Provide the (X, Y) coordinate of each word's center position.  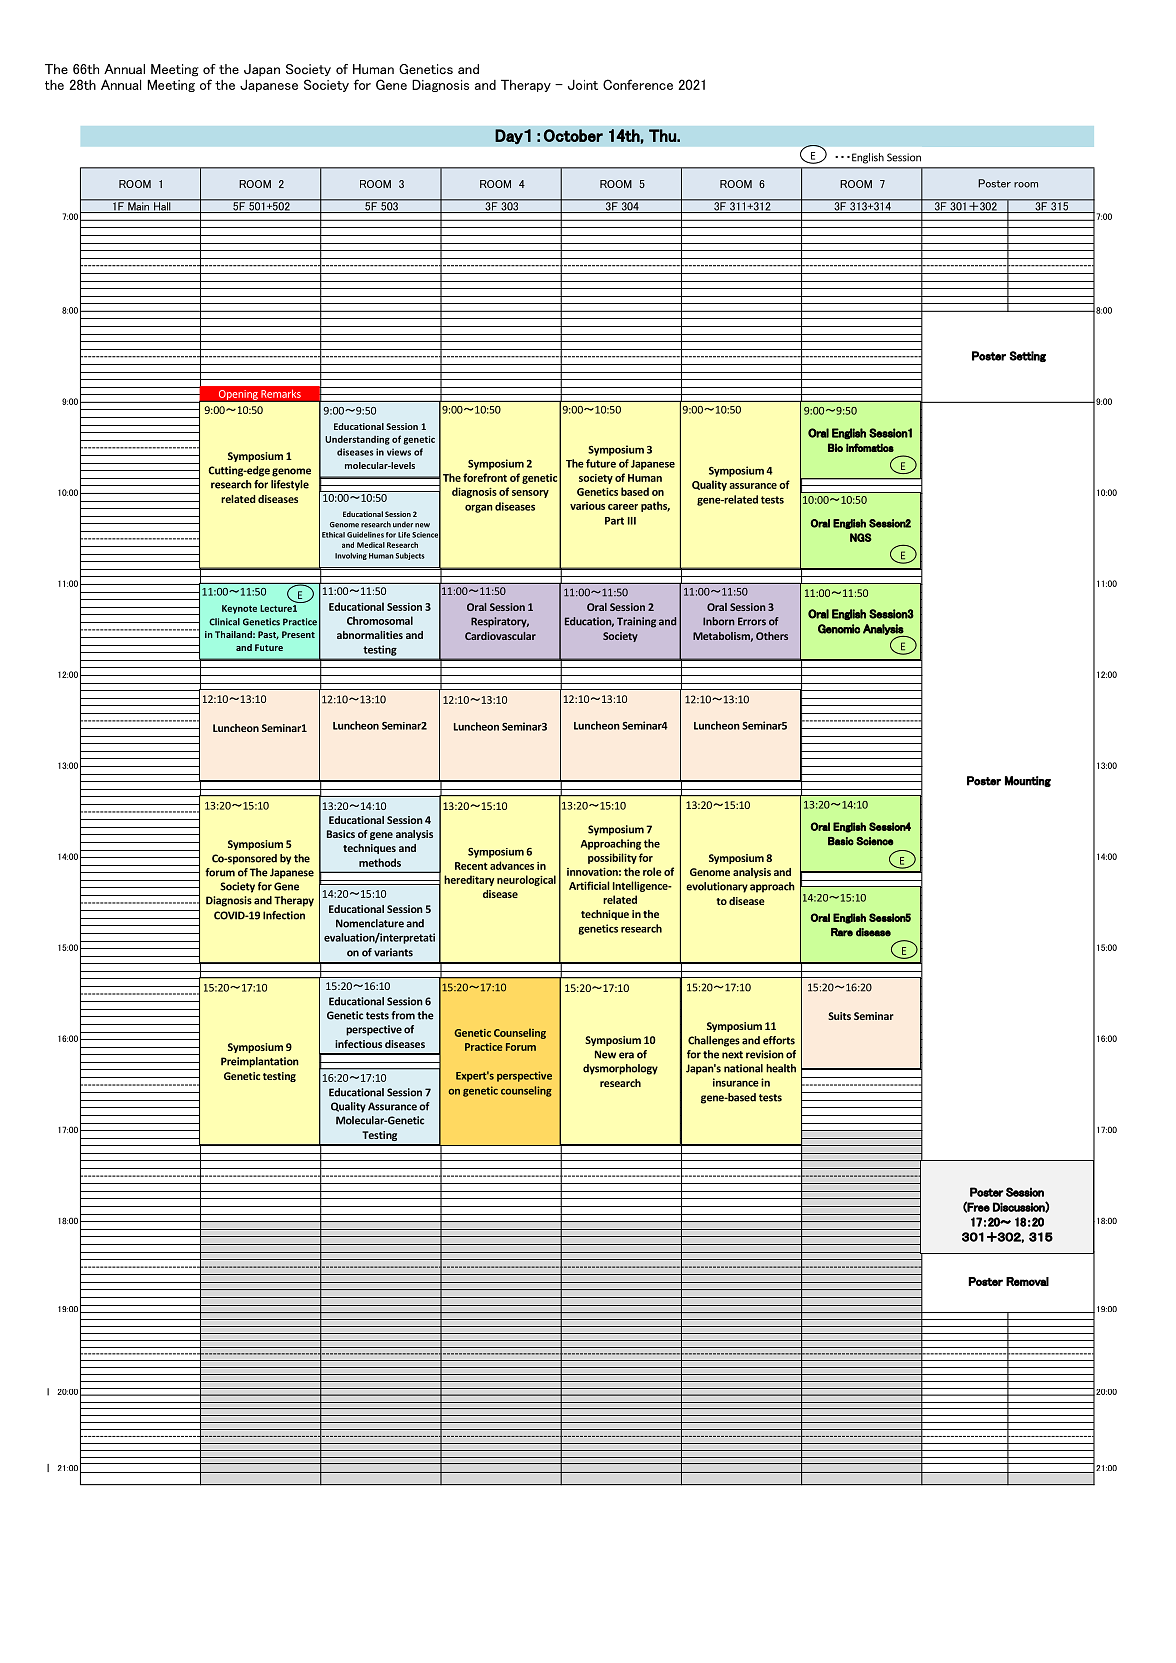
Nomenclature (370, 923)
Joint (583, 84)
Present (298, 634)
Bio (835, 447)
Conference (638, 84)
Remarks (281, 393)
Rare (842, 932)
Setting (1027, 356)
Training (636, 622)
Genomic (839, 629)
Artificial (589, 885)
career (623, 507)
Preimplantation (260, 1062)
